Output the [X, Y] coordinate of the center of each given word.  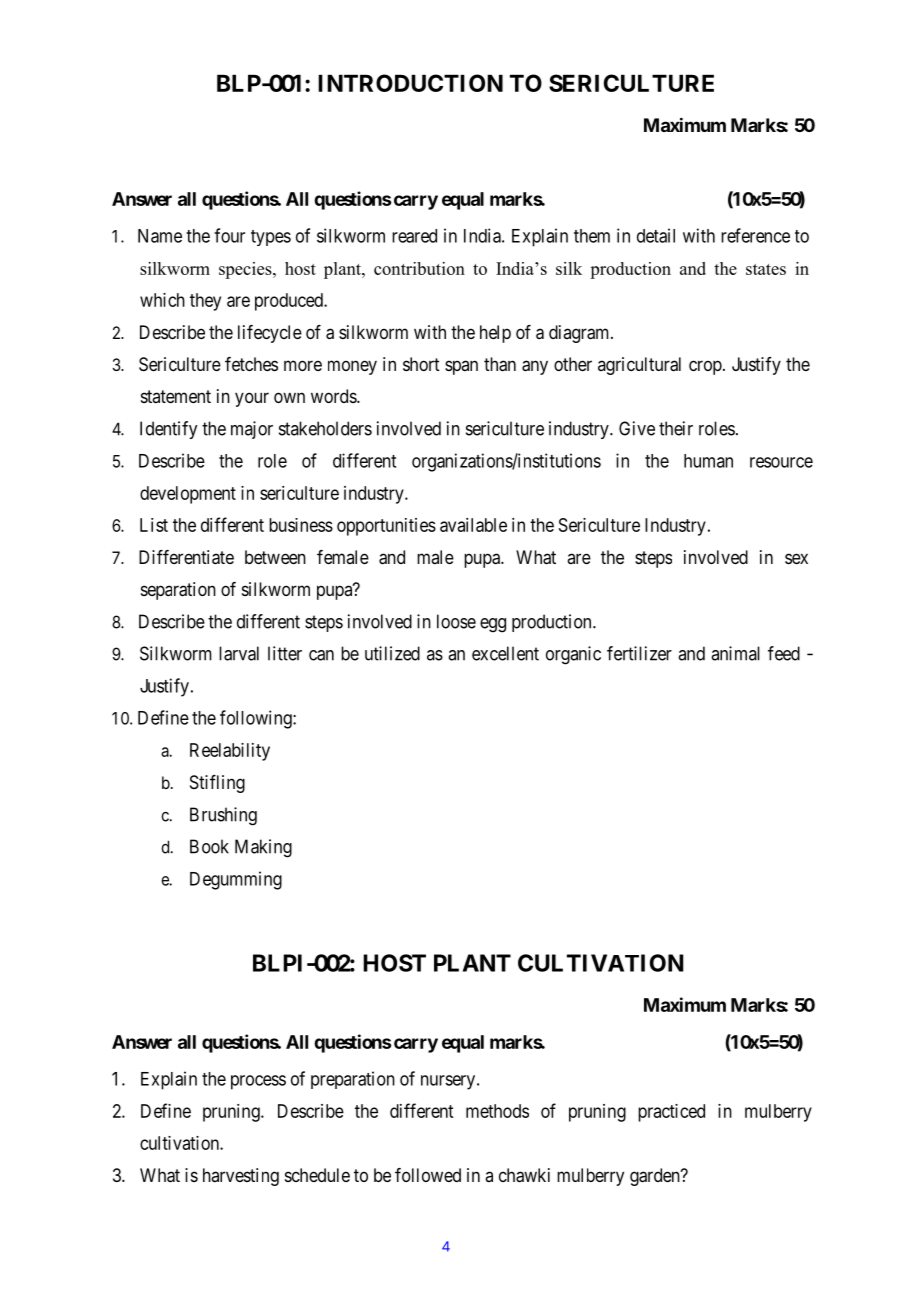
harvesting [241, 1177]
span [461, 367]
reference [755, 235]
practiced [671, 1113]
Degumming [236, 880]
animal [735, 653]
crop [705, 367]
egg [493, 625]
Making [263, 848]
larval [239, 653]
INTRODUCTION [410, 83]
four [229, 235]
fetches [251, 364]
